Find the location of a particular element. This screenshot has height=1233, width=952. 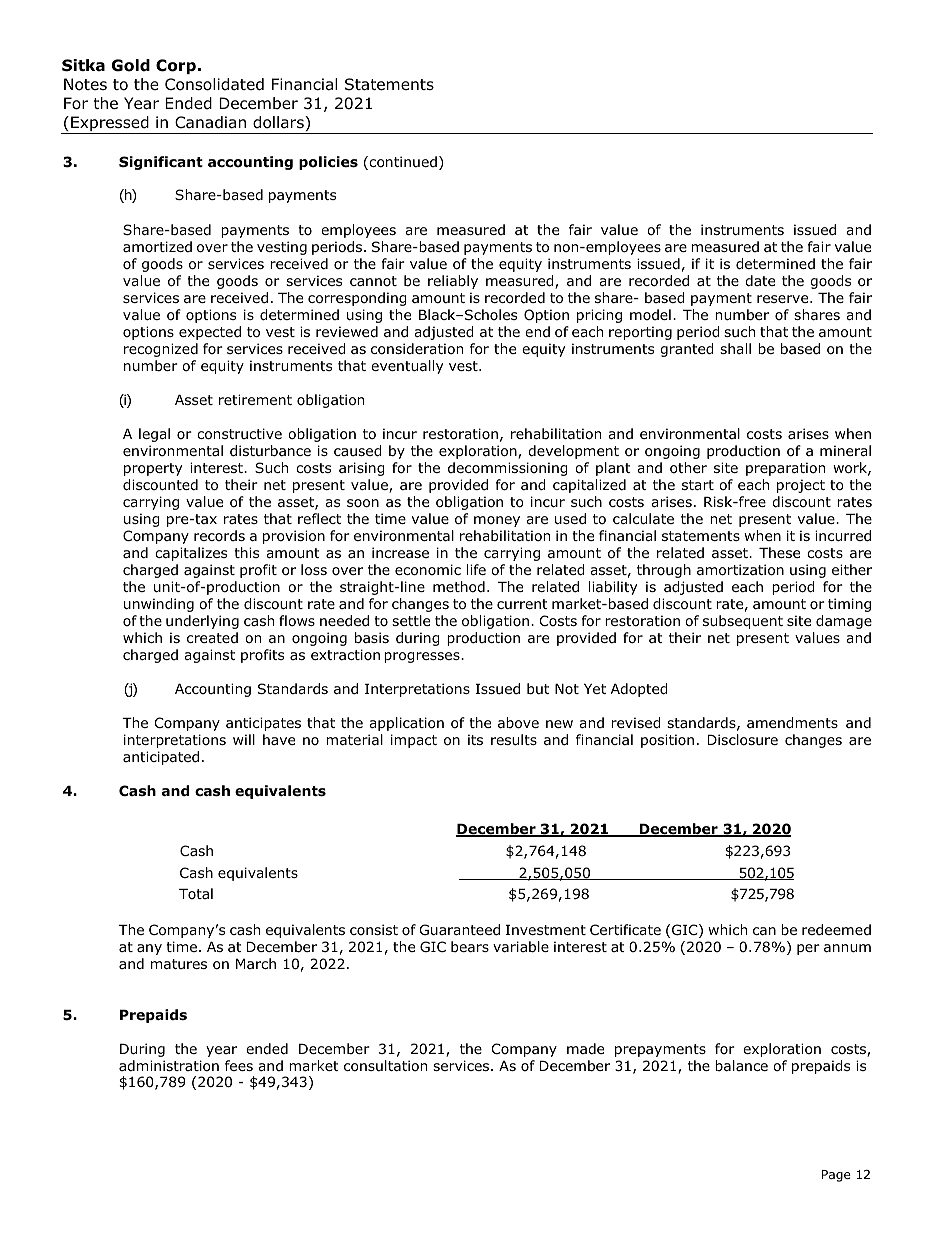

Page is located at coordinates (836, 1176).
